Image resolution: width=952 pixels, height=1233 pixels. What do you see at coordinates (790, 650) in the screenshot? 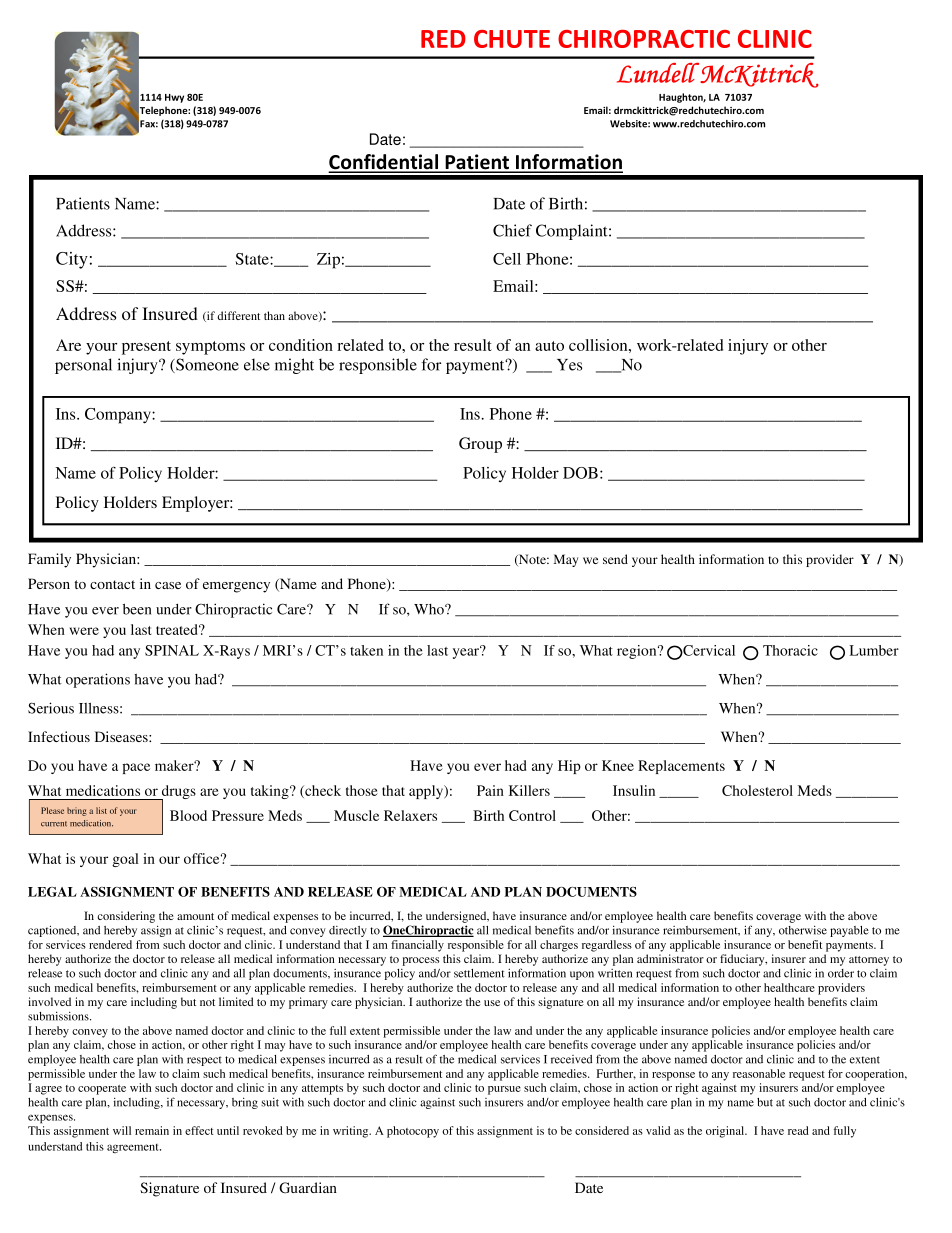
I see `Thoracic` at bounding box center [790, 650].
